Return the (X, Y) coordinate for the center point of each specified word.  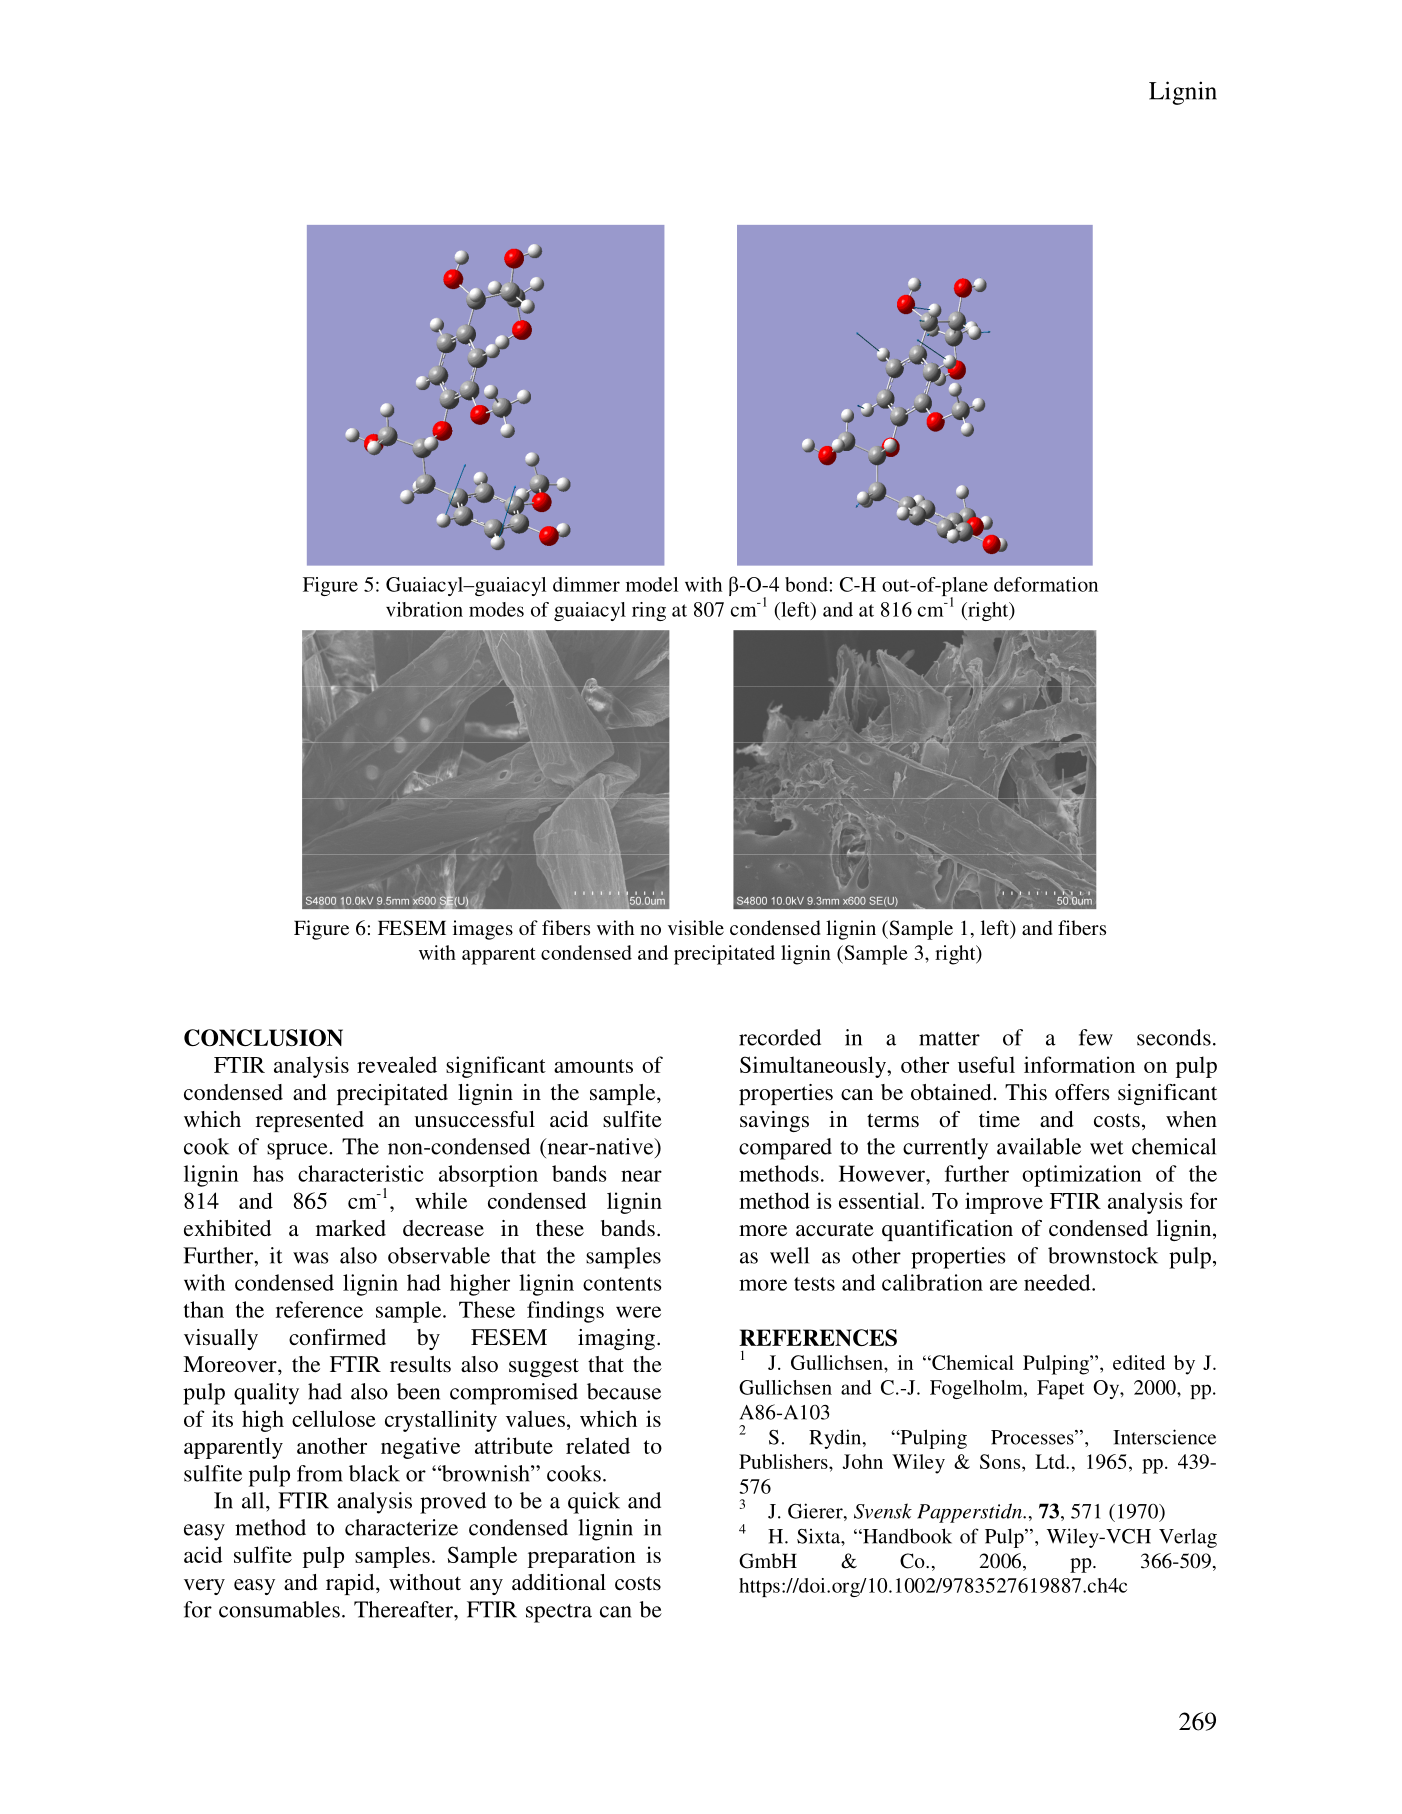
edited (1139, 1362)
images (483, 930)
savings (774, 1121)
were (638, 1312)
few (1096, 1037)
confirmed (337, 1337)
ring (649, 611)
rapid (351, 1584)
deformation (1046, 584)
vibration (424, 609)
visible (696, 927)
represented (310, 1121)
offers (1082, 1092)
